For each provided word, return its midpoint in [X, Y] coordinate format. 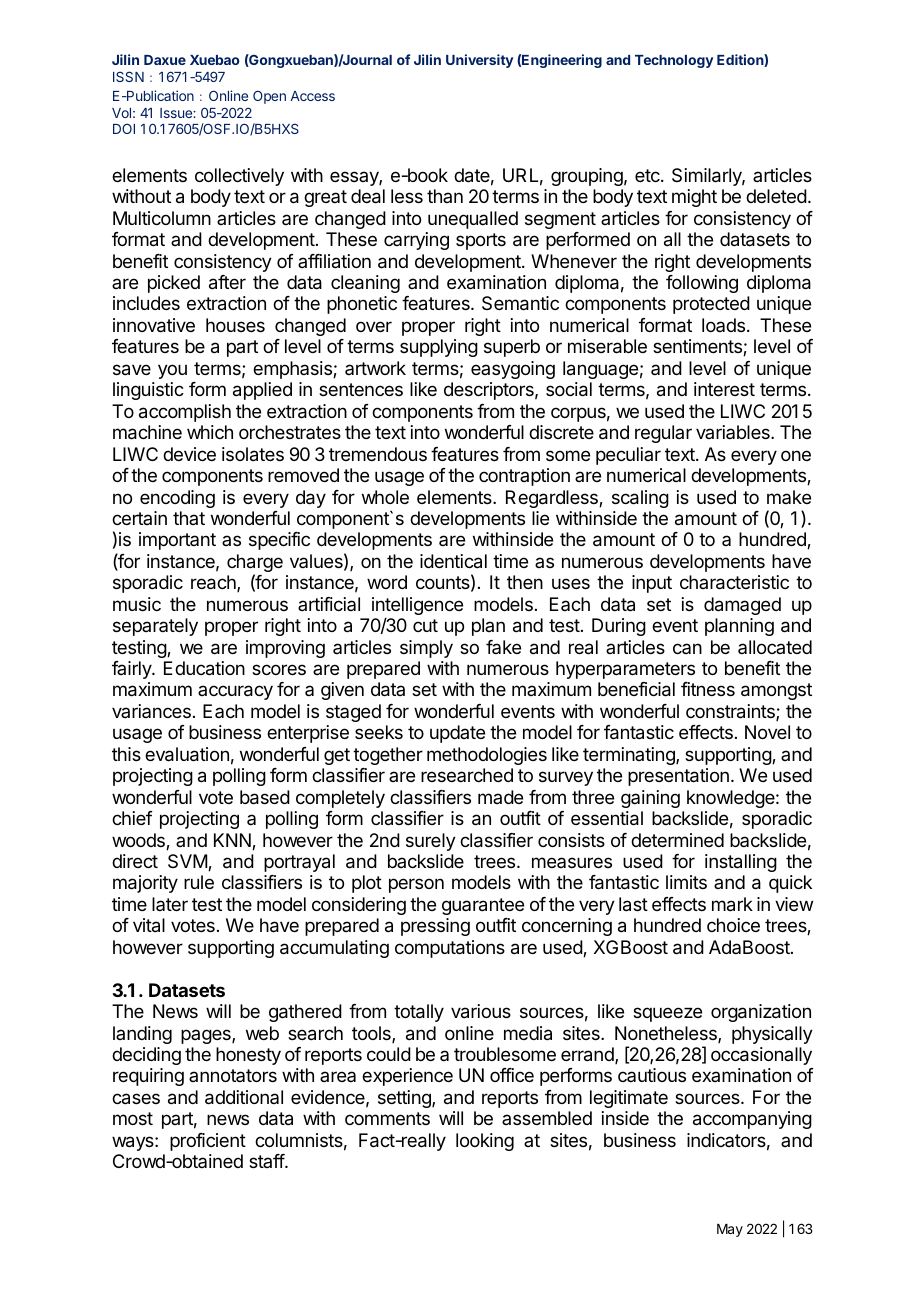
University [479, 61]
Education [204, 668]
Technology [674, 61]
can [687, 648]
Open [269, 97]
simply [426, 649]
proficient [208, 1142]
